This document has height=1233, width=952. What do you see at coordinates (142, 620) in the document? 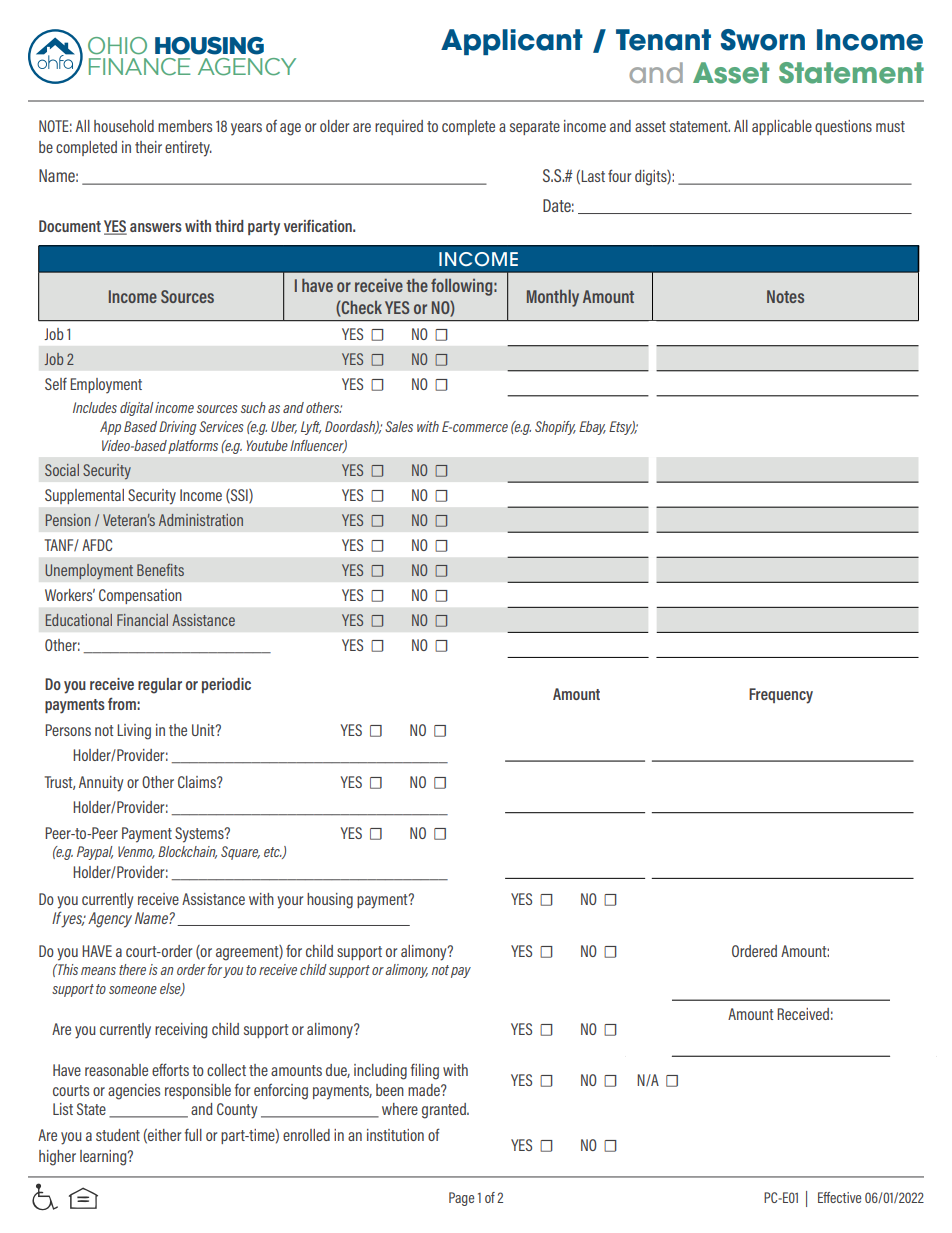
I see `Financial` at bounding box center [142, 620].
